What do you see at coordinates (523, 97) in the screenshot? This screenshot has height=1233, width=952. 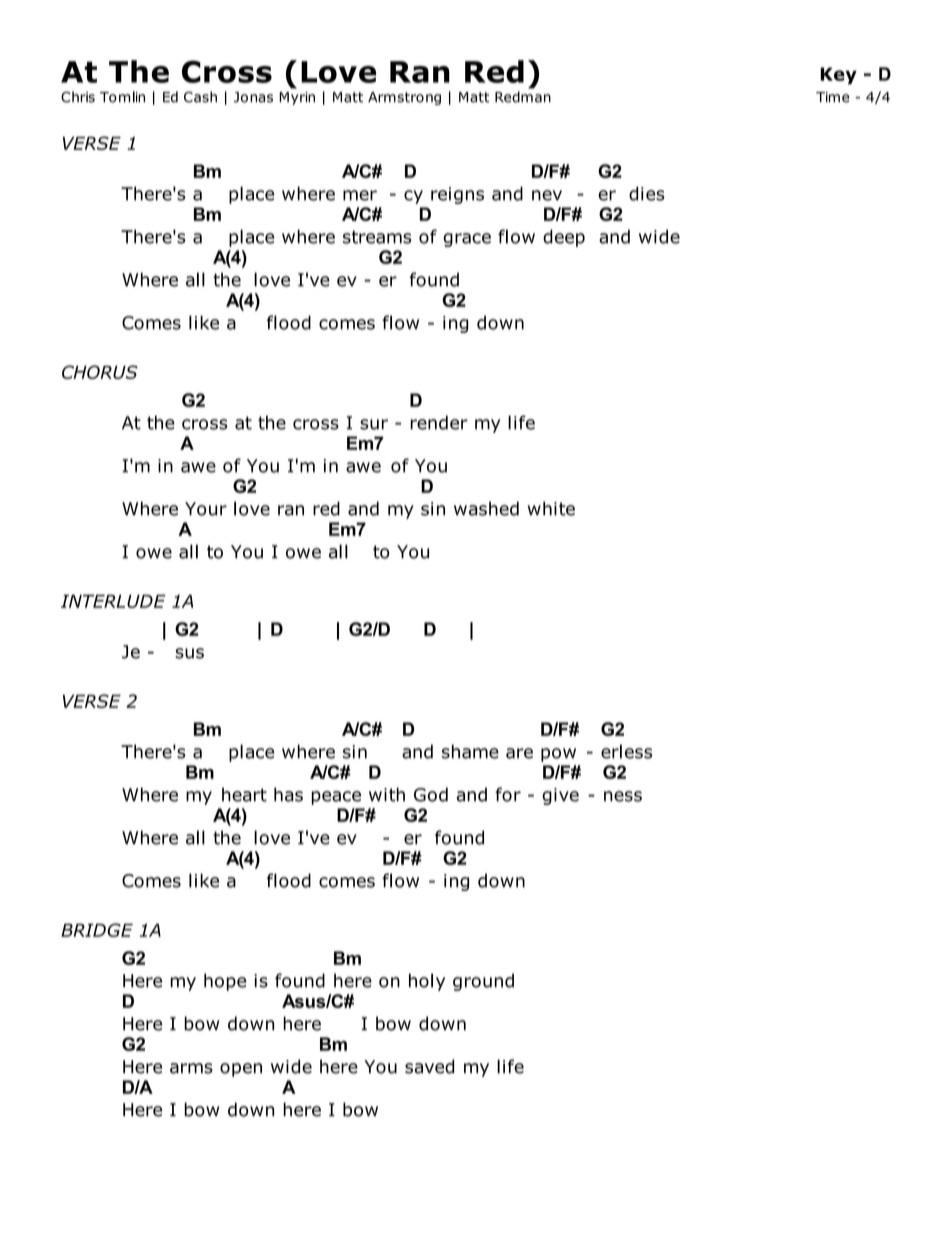 I see `Redman` at bounding box center [523, 97].
